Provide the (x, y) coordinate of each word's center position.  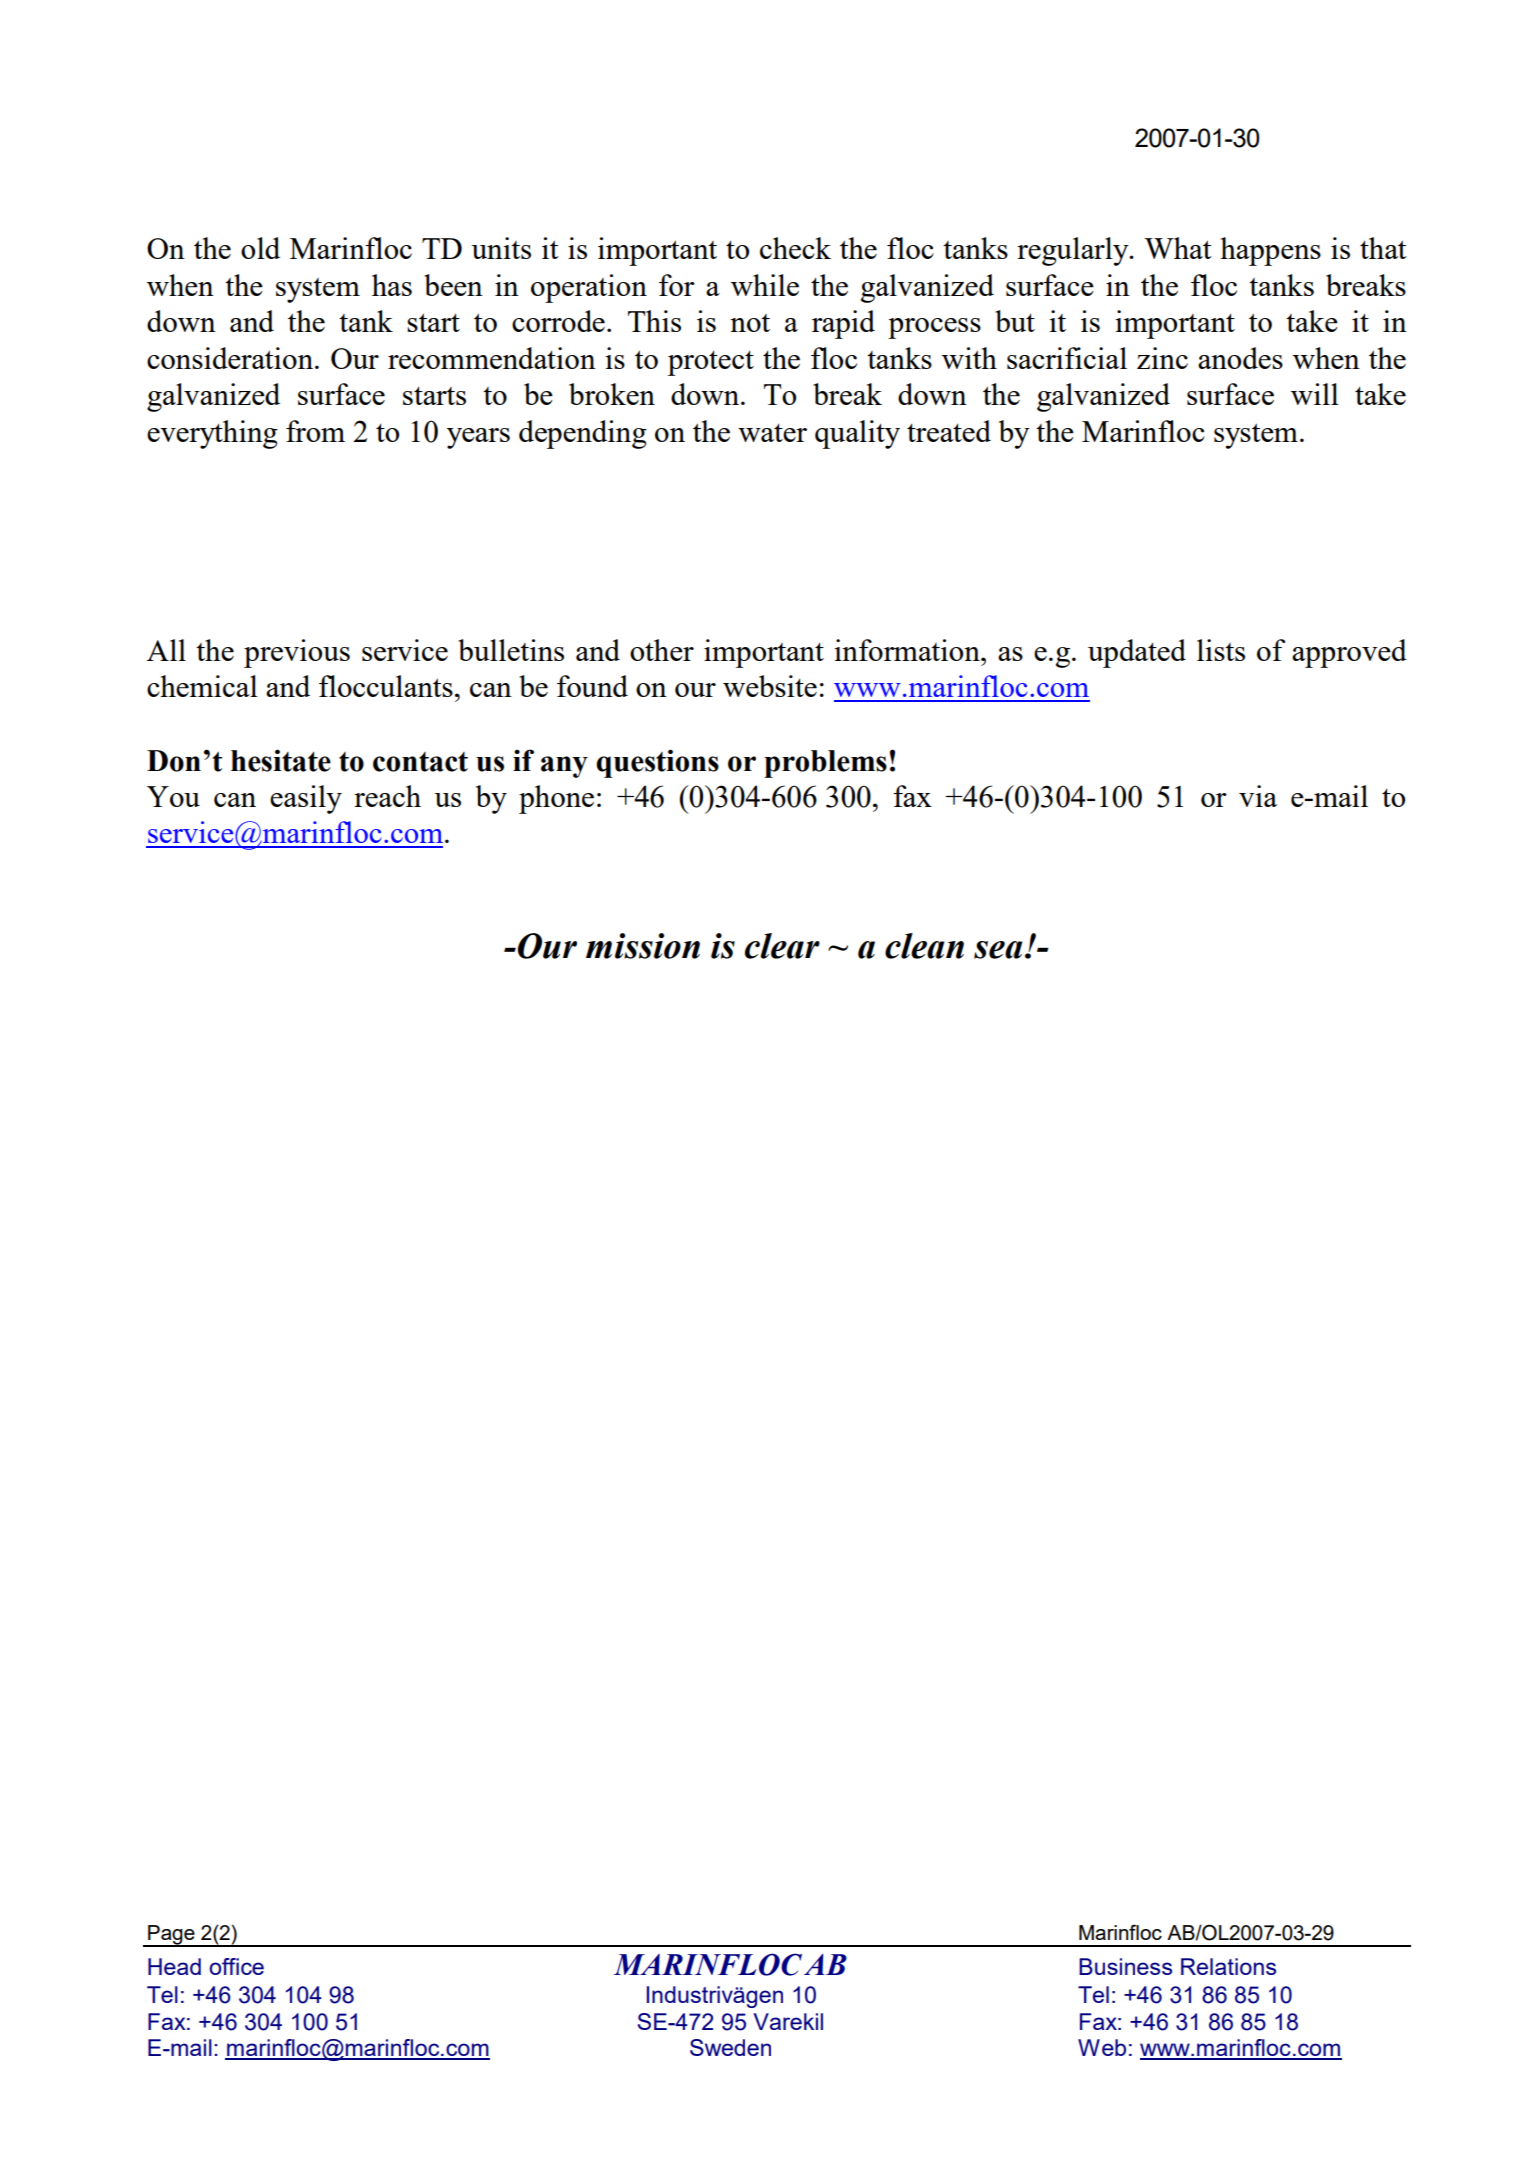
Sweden (730, 2047)
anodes (1240, 358)
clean (924, 946)
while (765, 285)
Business (1125, 1966)
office (236, 1966)
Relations (1228, 1966)
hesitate (281, 760)
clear (782, 946)
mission (643, 946)
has (392, 285)
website (770, 686)
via (1258, 796)
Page (171, 1936)
